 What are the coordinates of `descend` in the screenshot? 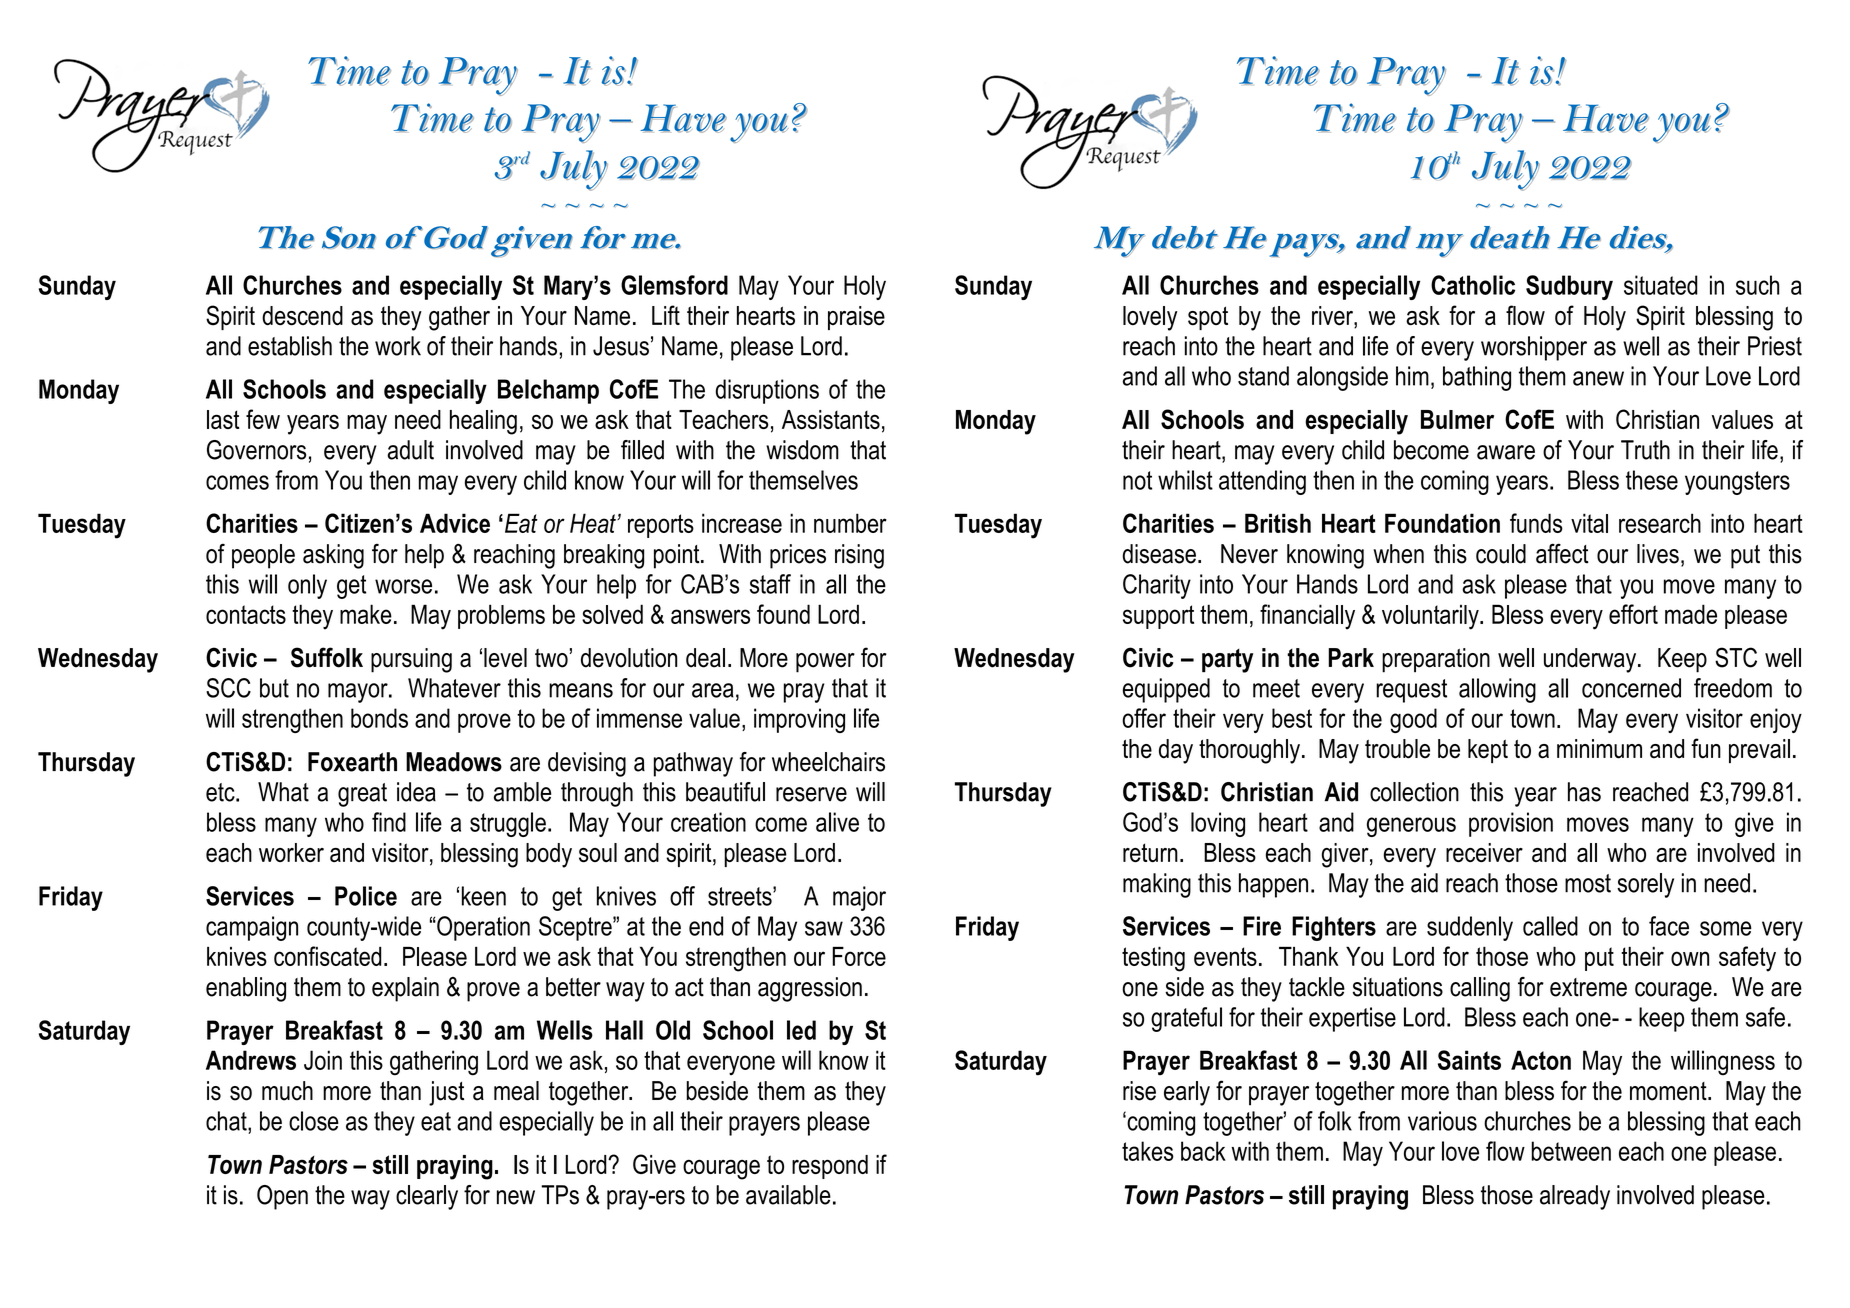 It's located at (302, 316).
